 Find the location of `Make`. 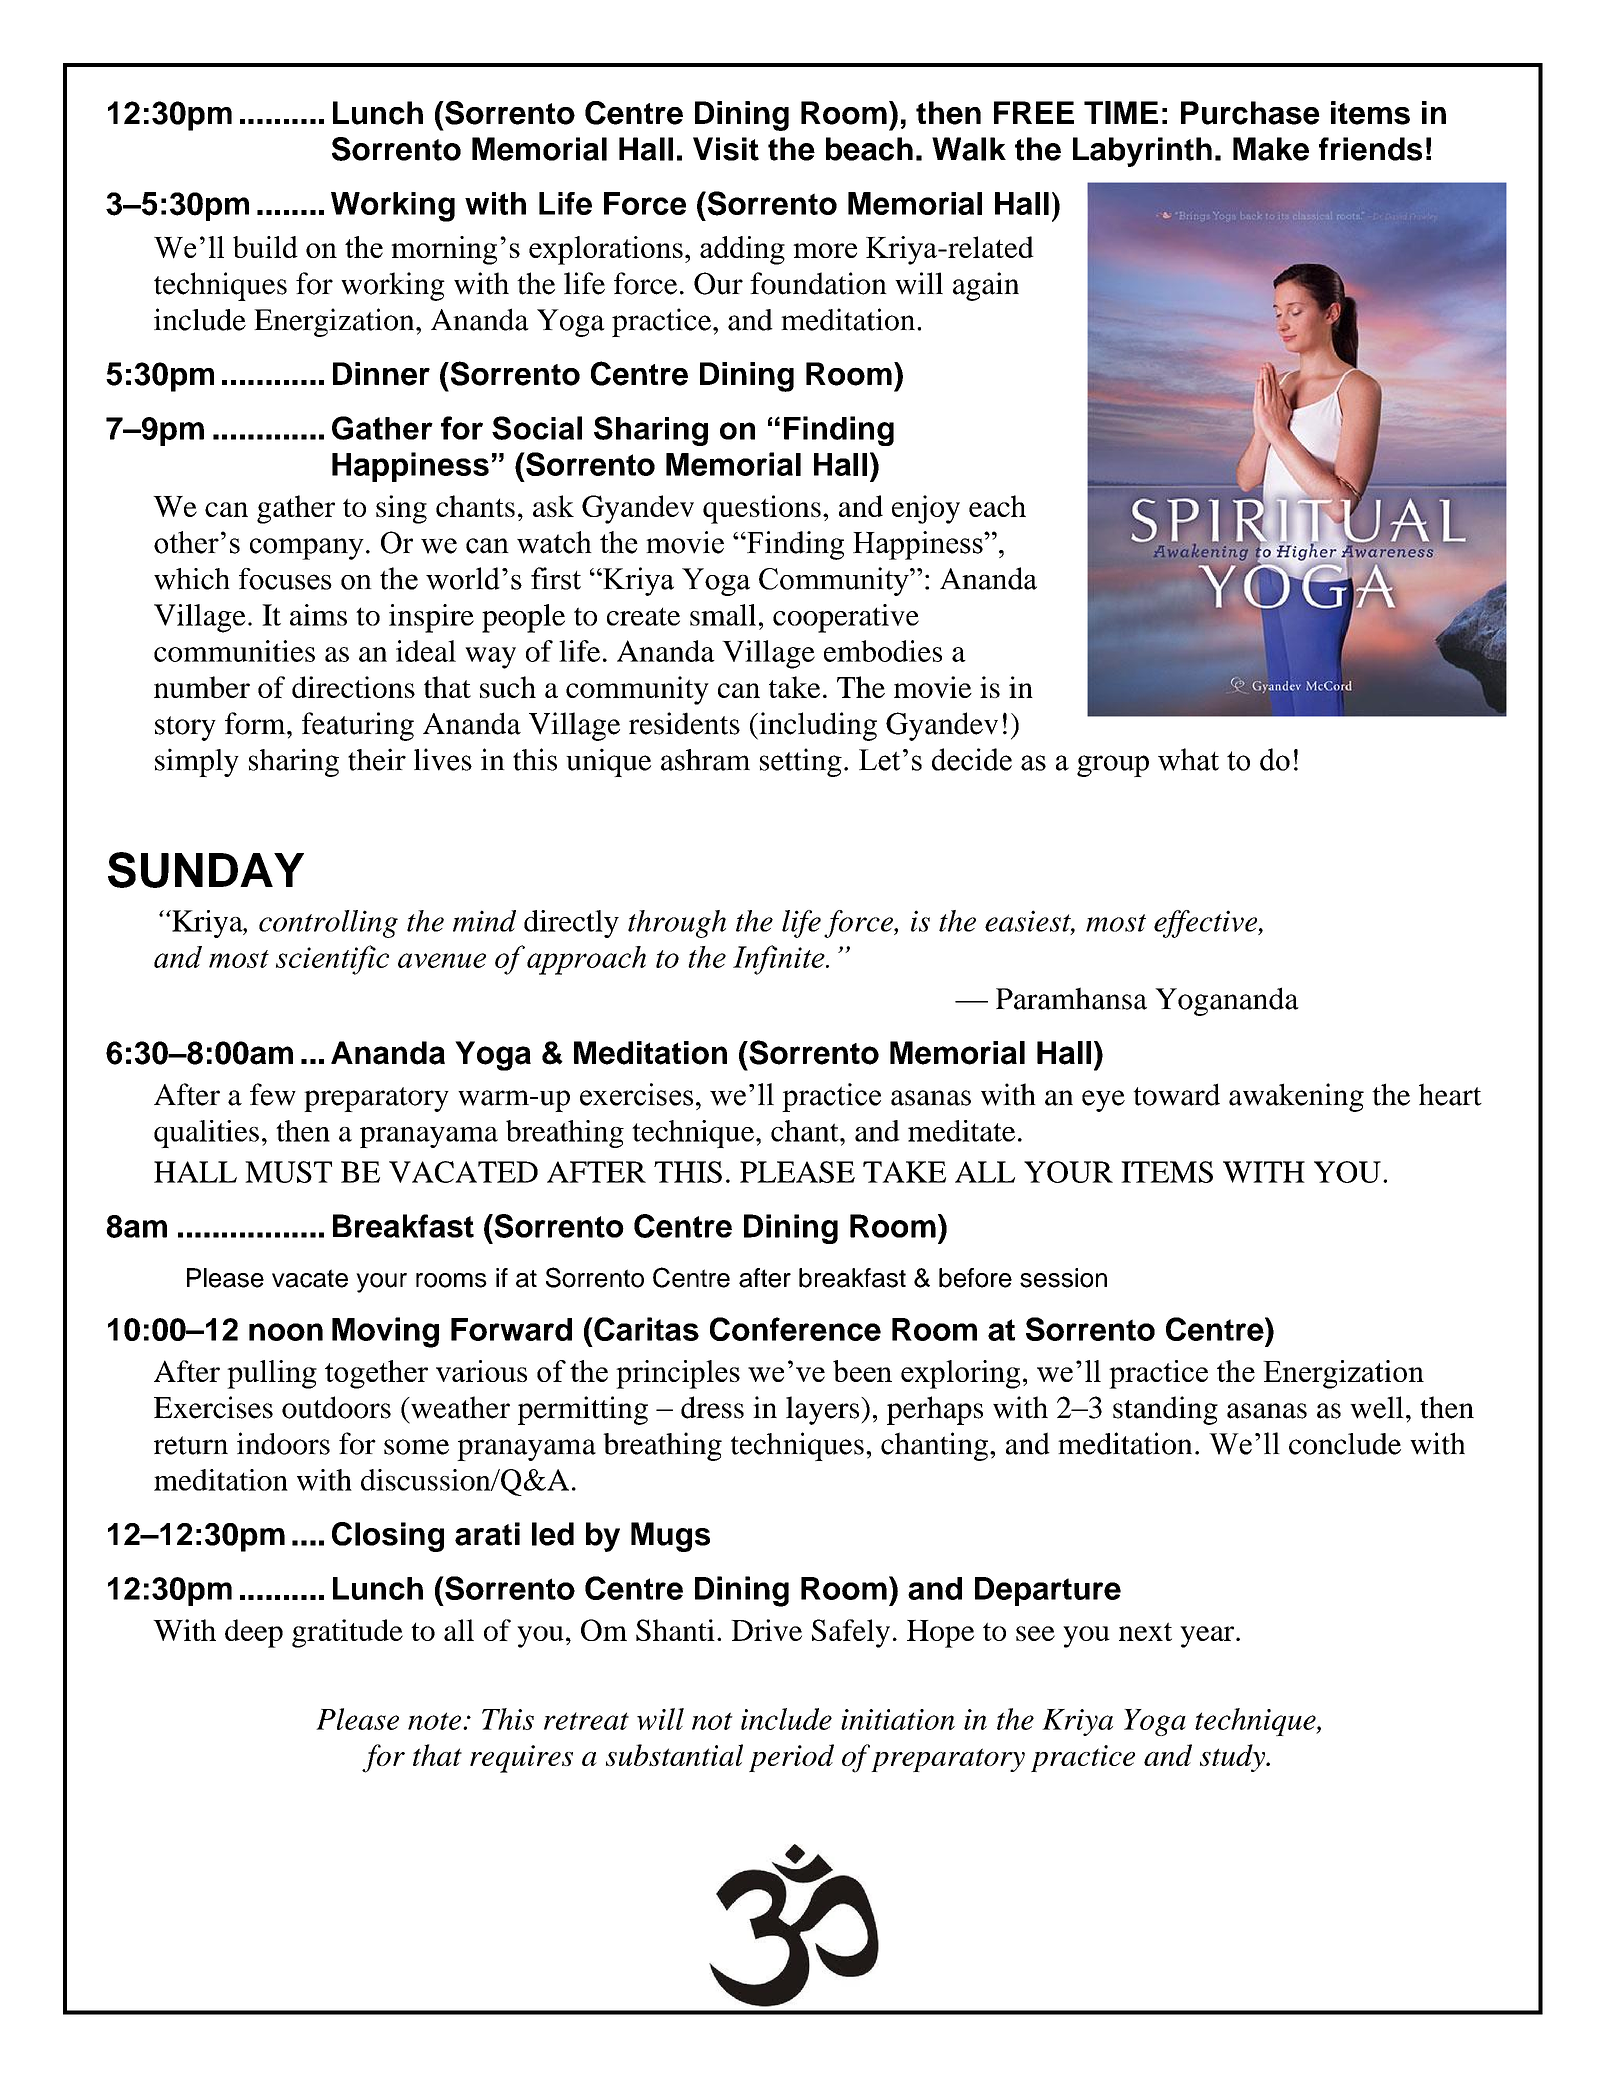

Make is located at coordinates (1271, 149).
